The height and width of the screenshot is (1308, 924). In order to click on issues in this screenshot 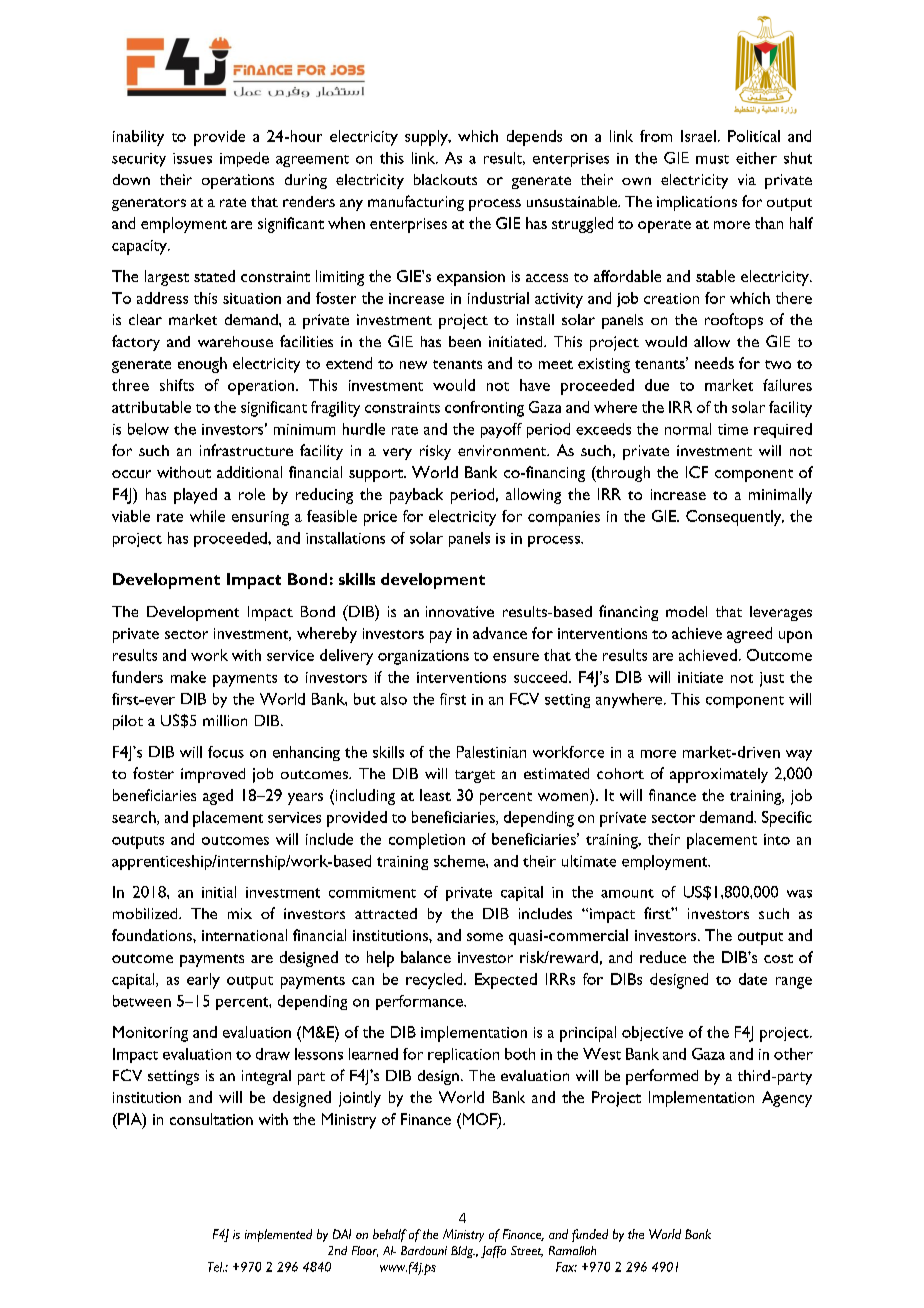, I will do `click(192, 158)`.
